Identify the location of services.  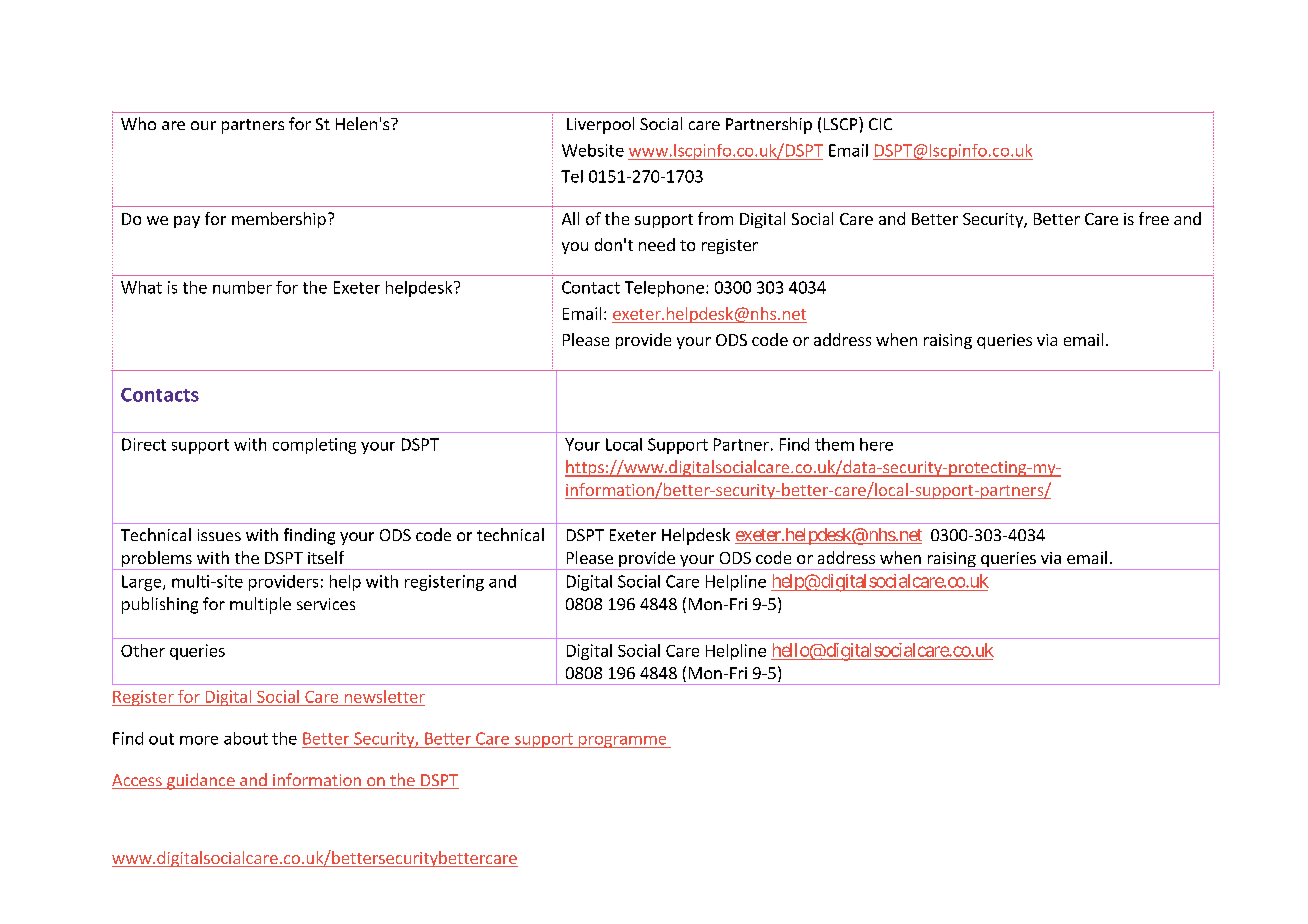
(326, 604).
